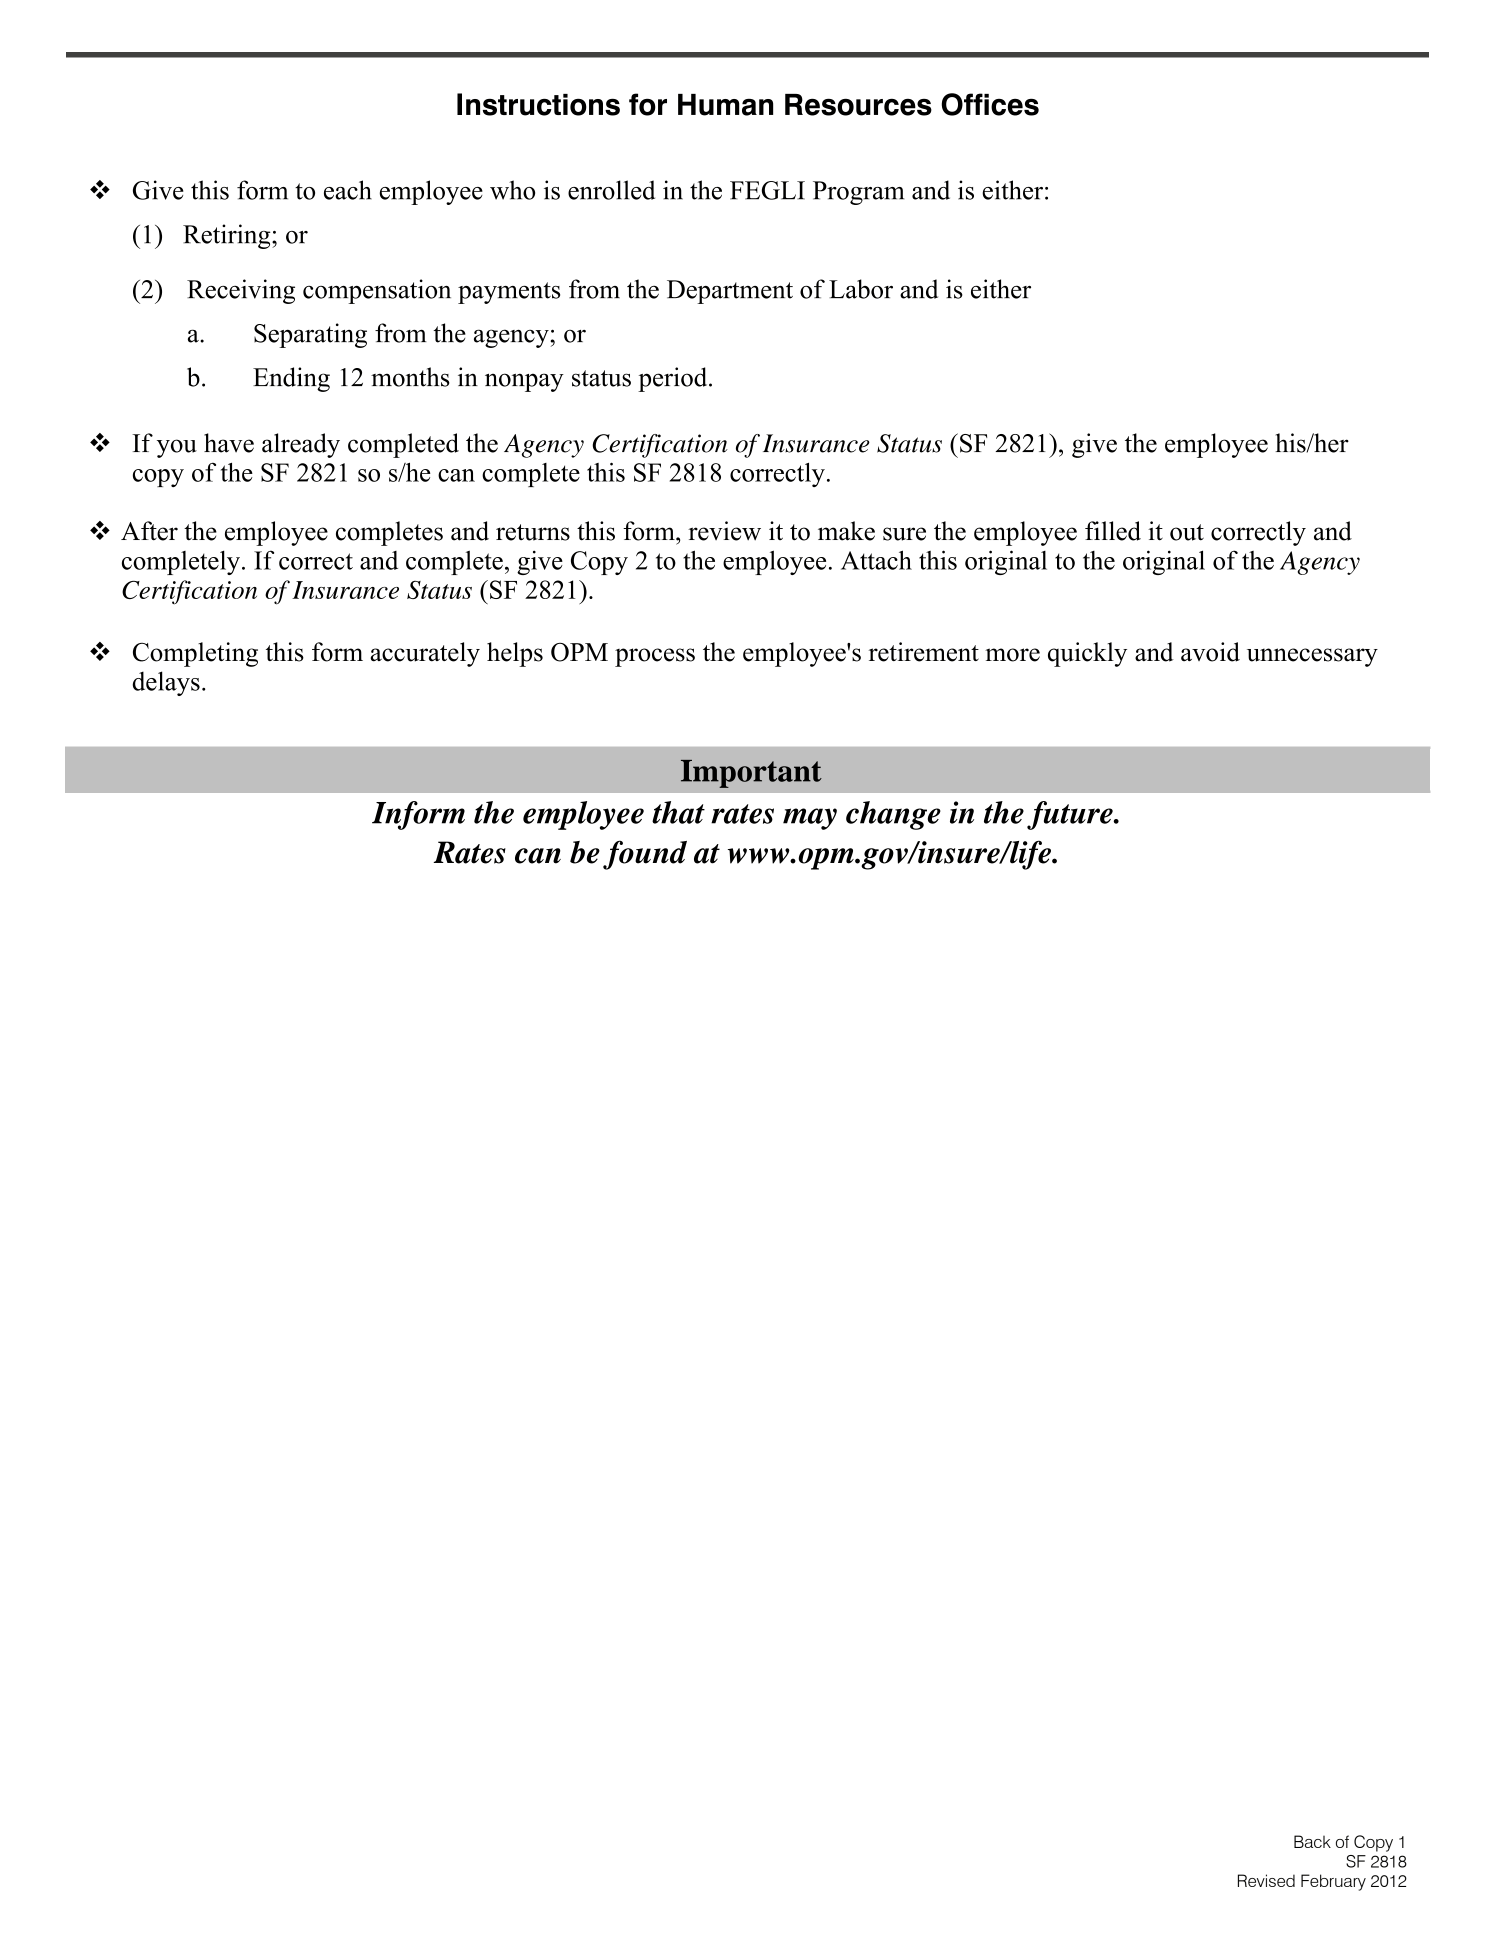  What do you see at coordinates (195, 654) in the image?
I see `Completing` at bounding box center [195, 654].
